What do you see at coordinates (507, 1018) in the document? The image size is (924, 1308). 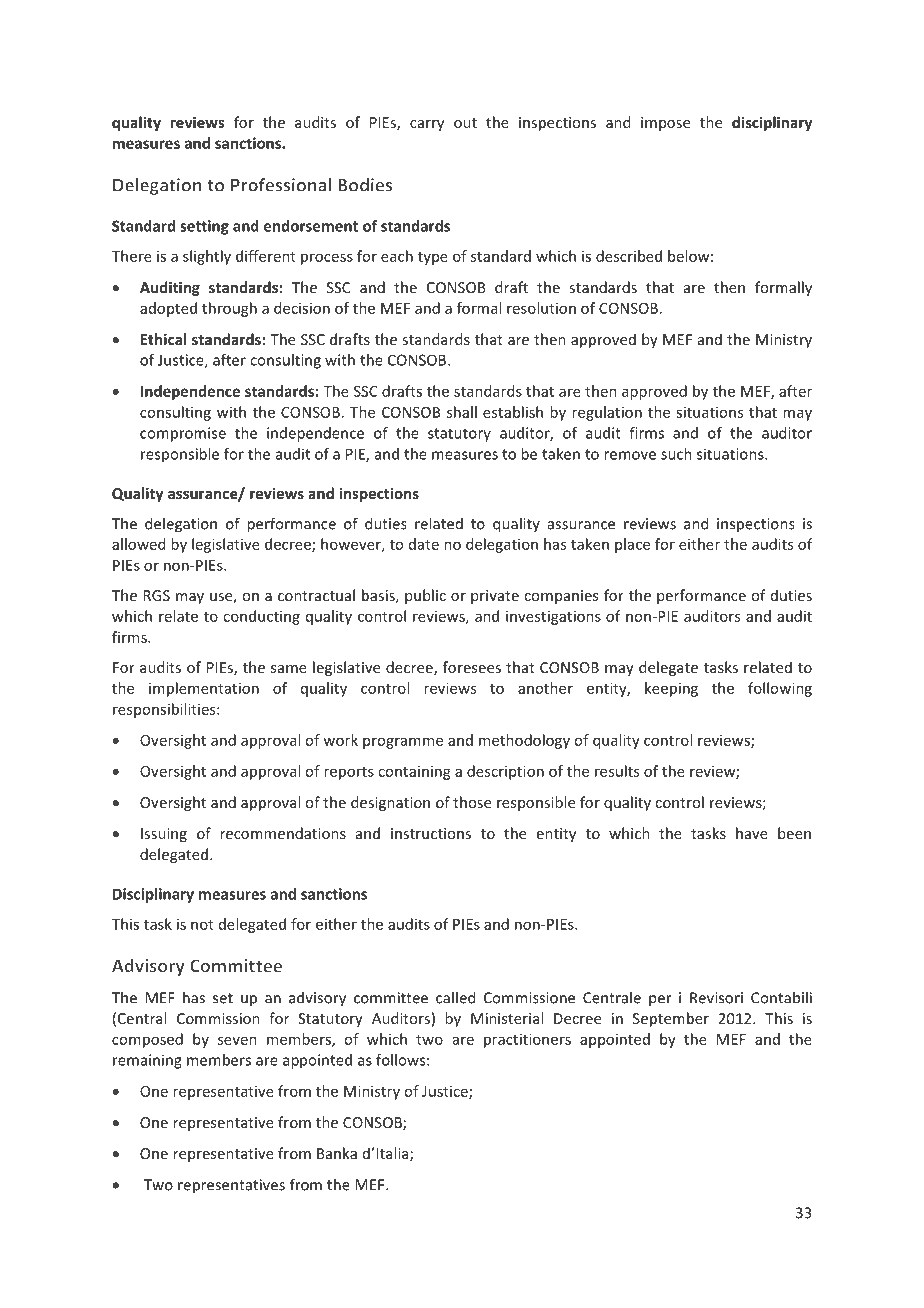 I see `Ministerial` at bounding box center [507, 1018].
